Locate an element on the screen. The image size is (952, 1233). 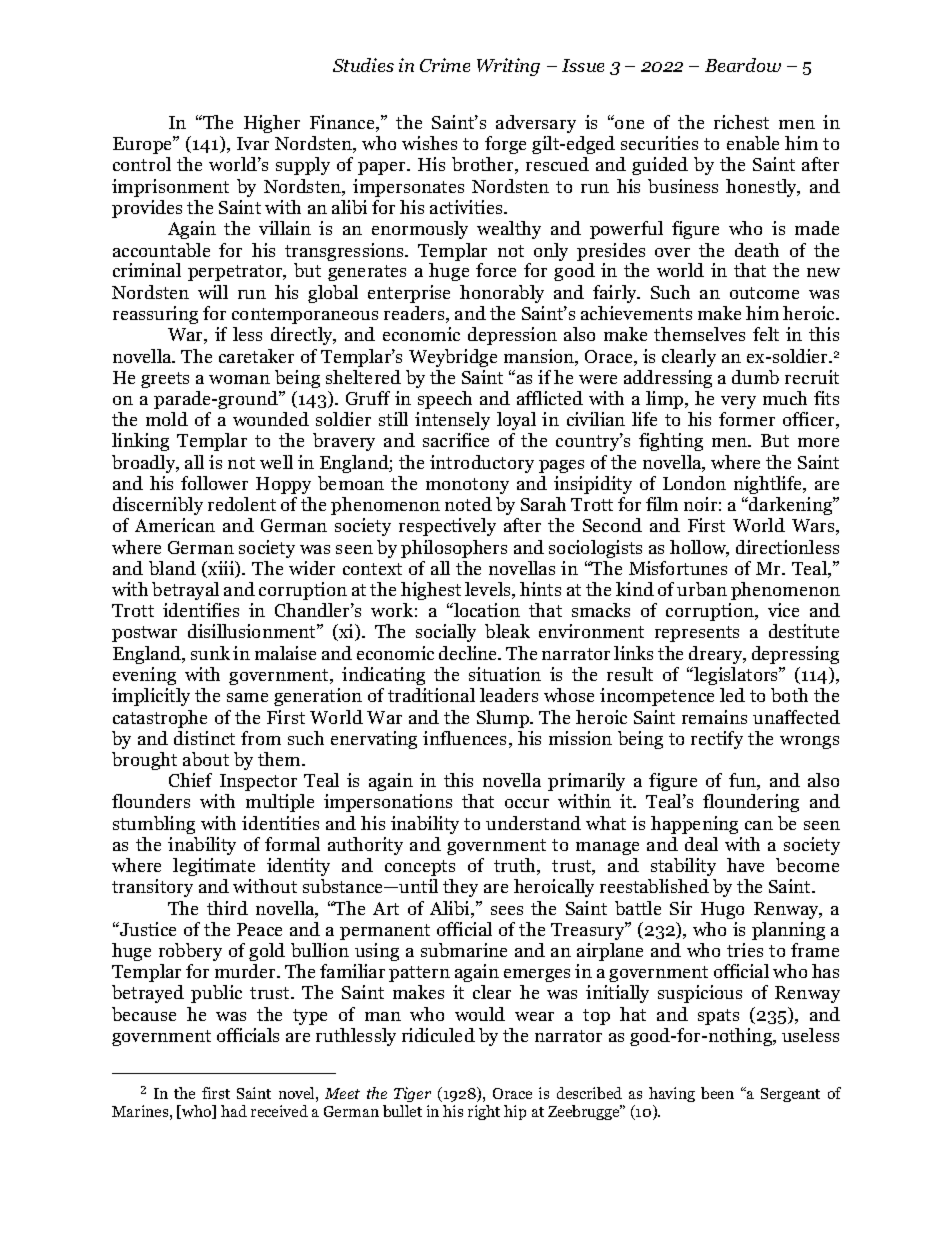
right is located at coordinates (484, 1112).
